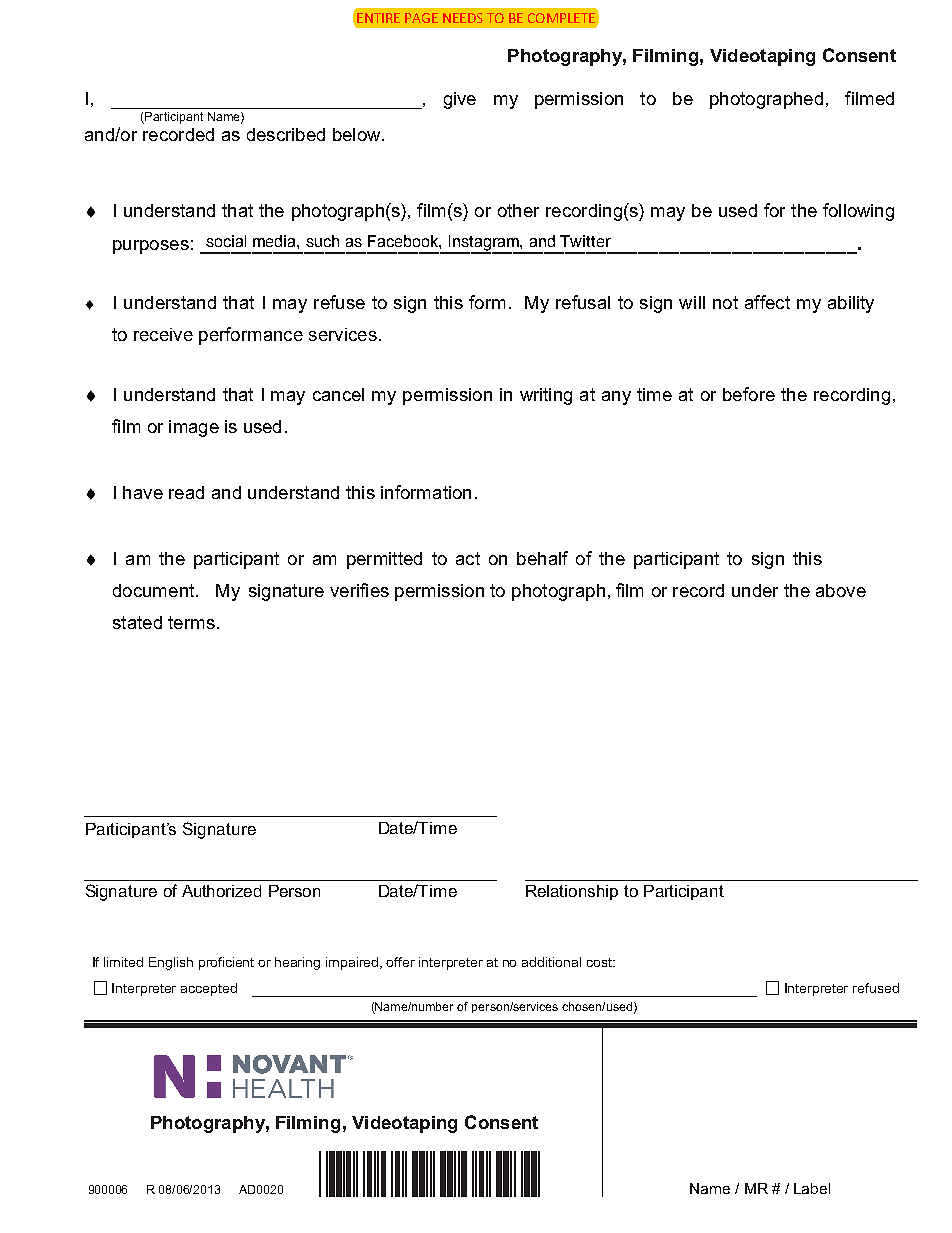  I want to click on accepted, so click(209, 989).
